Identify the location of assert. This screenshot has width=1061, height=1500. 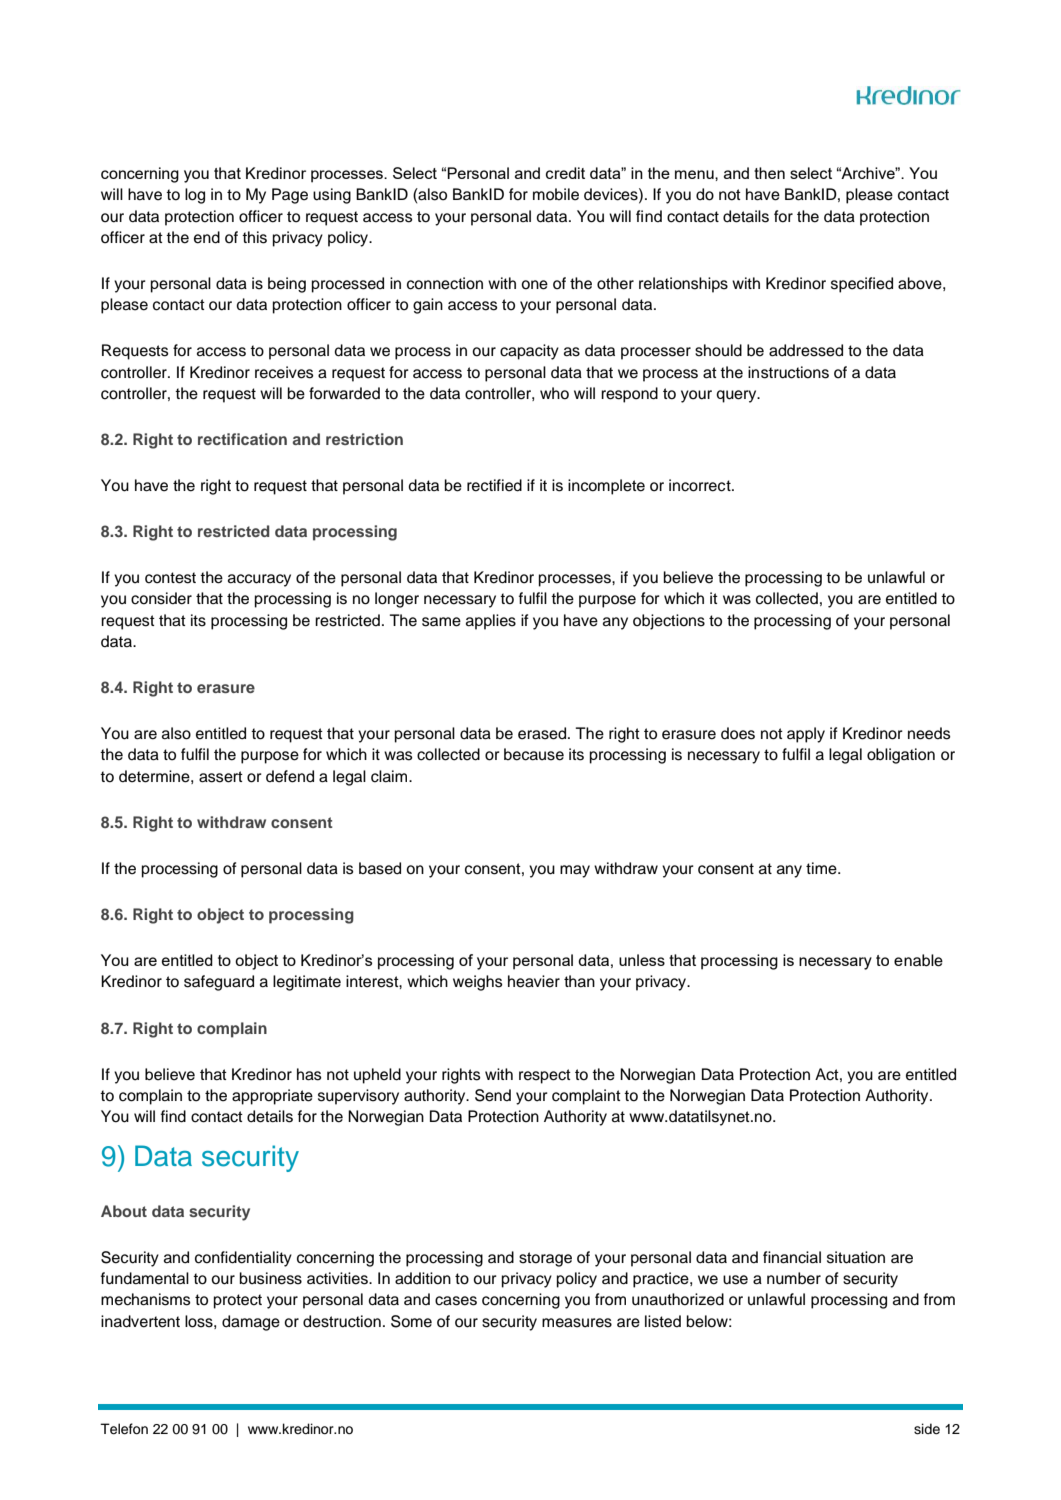
(221, 777).
